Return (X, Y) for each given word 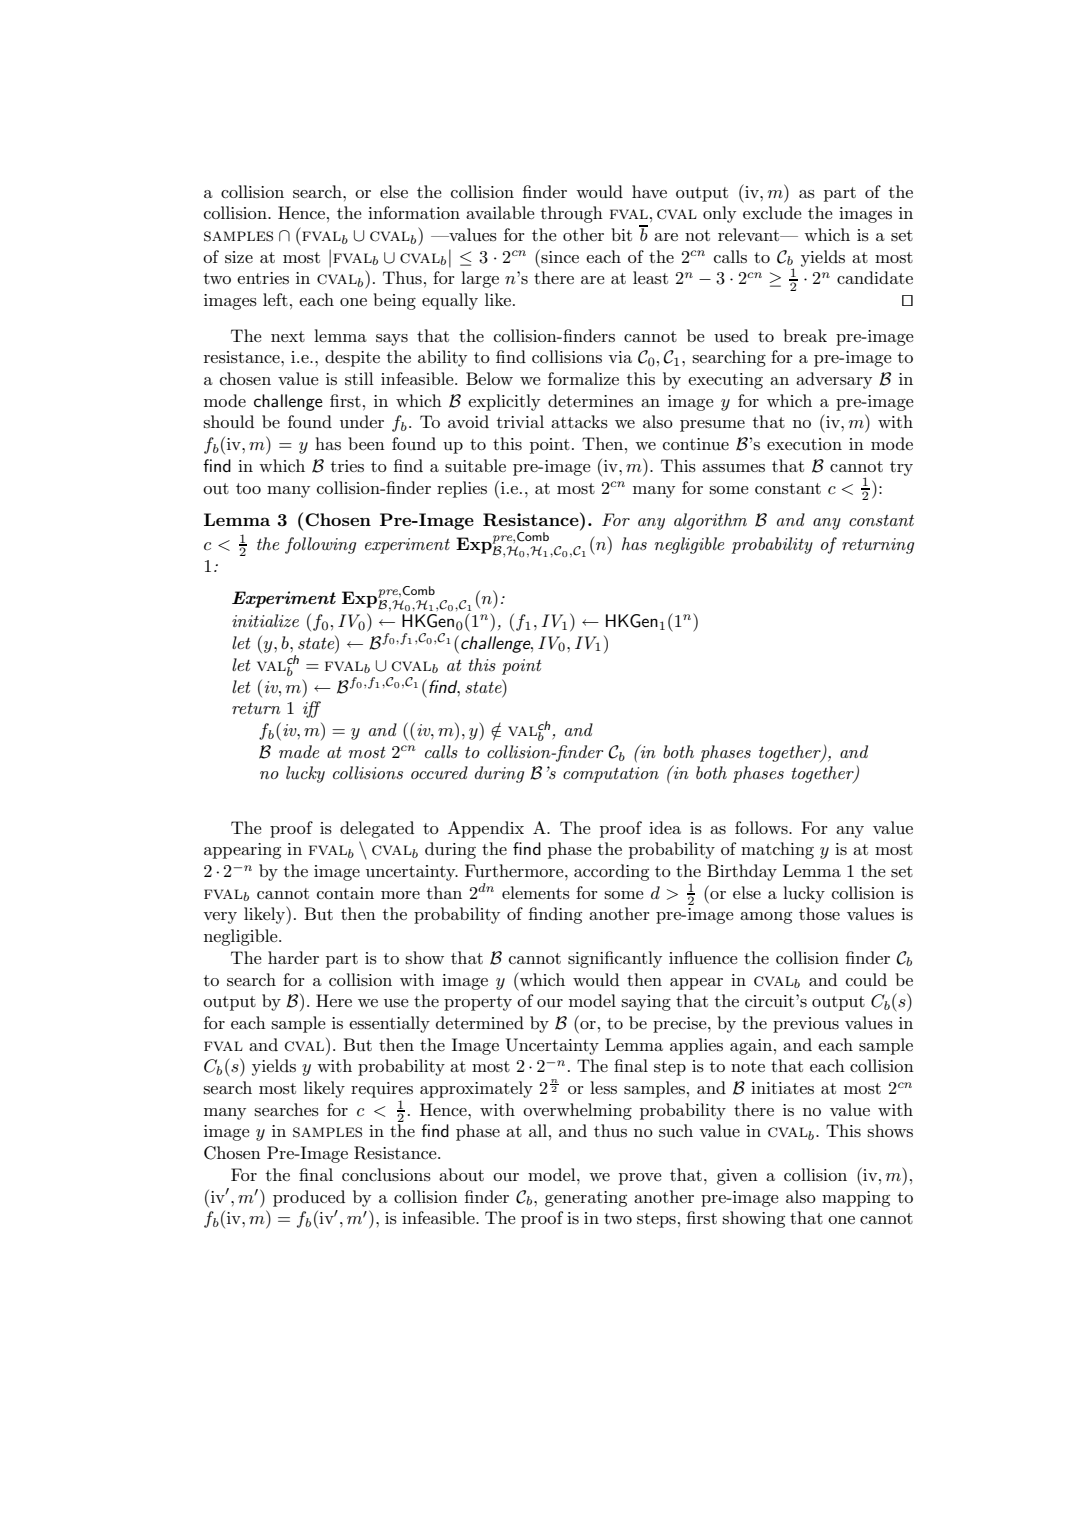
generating (586, 1199)
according (611, 872)
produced (309, 1198)
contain (345, 893)
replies (462, 489)
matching (777, 850)
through (572, 214)
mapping (856, 1199)
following (320, 545)
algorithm (710, 521)
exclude (772, 212)
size (239, 257)
